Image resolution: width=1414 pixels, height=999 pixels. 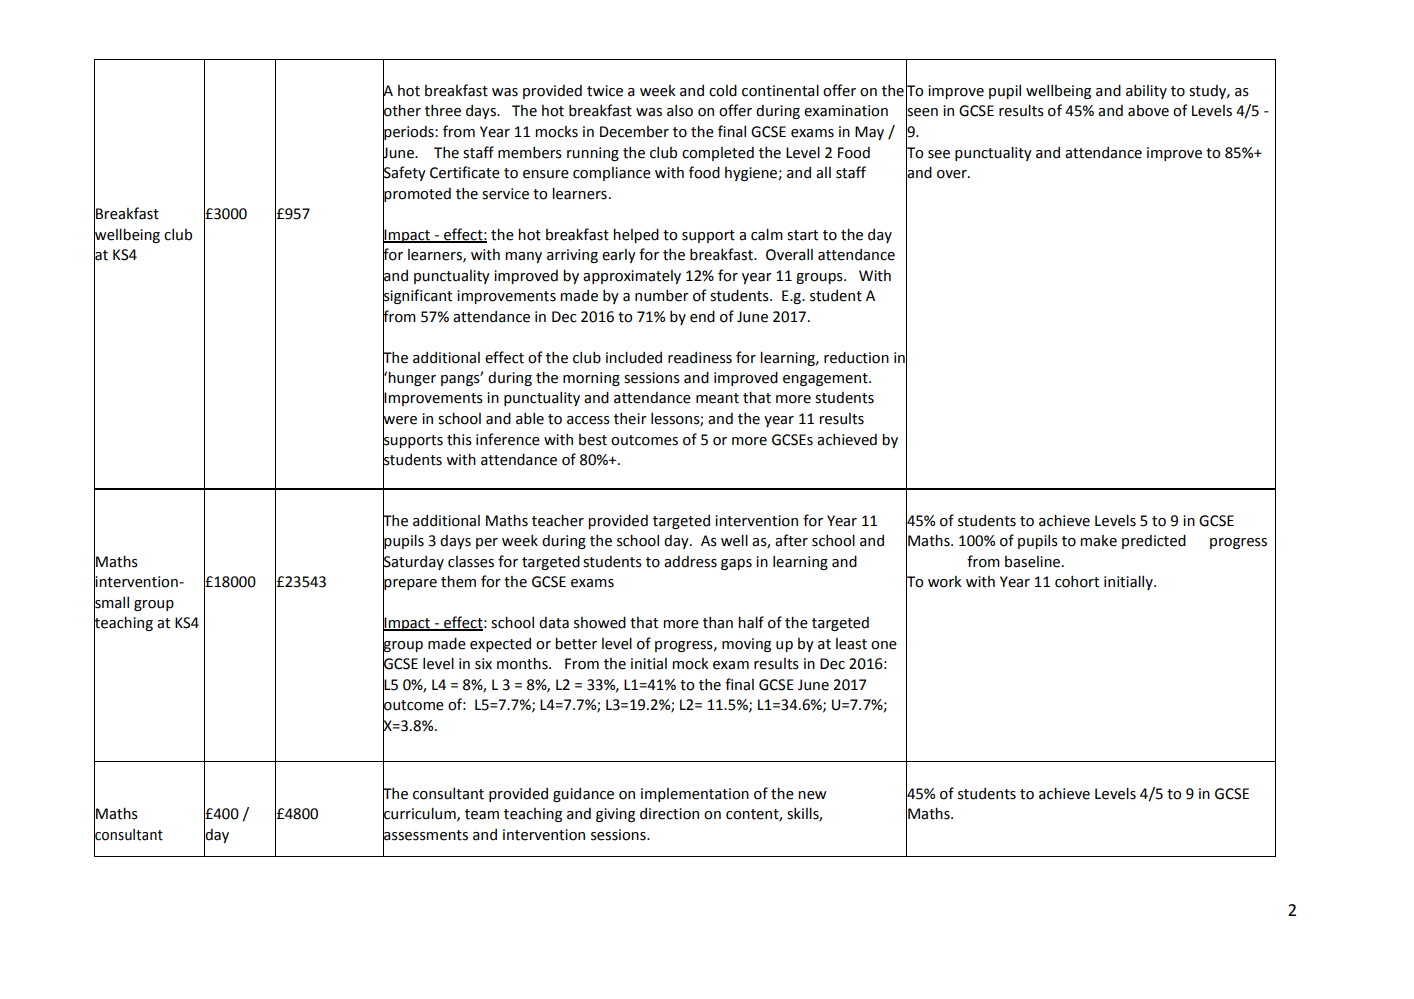 What do you see at coordinates (1077, 581) in the image?
I see `cohort` at bounding box center [1077, 581].
